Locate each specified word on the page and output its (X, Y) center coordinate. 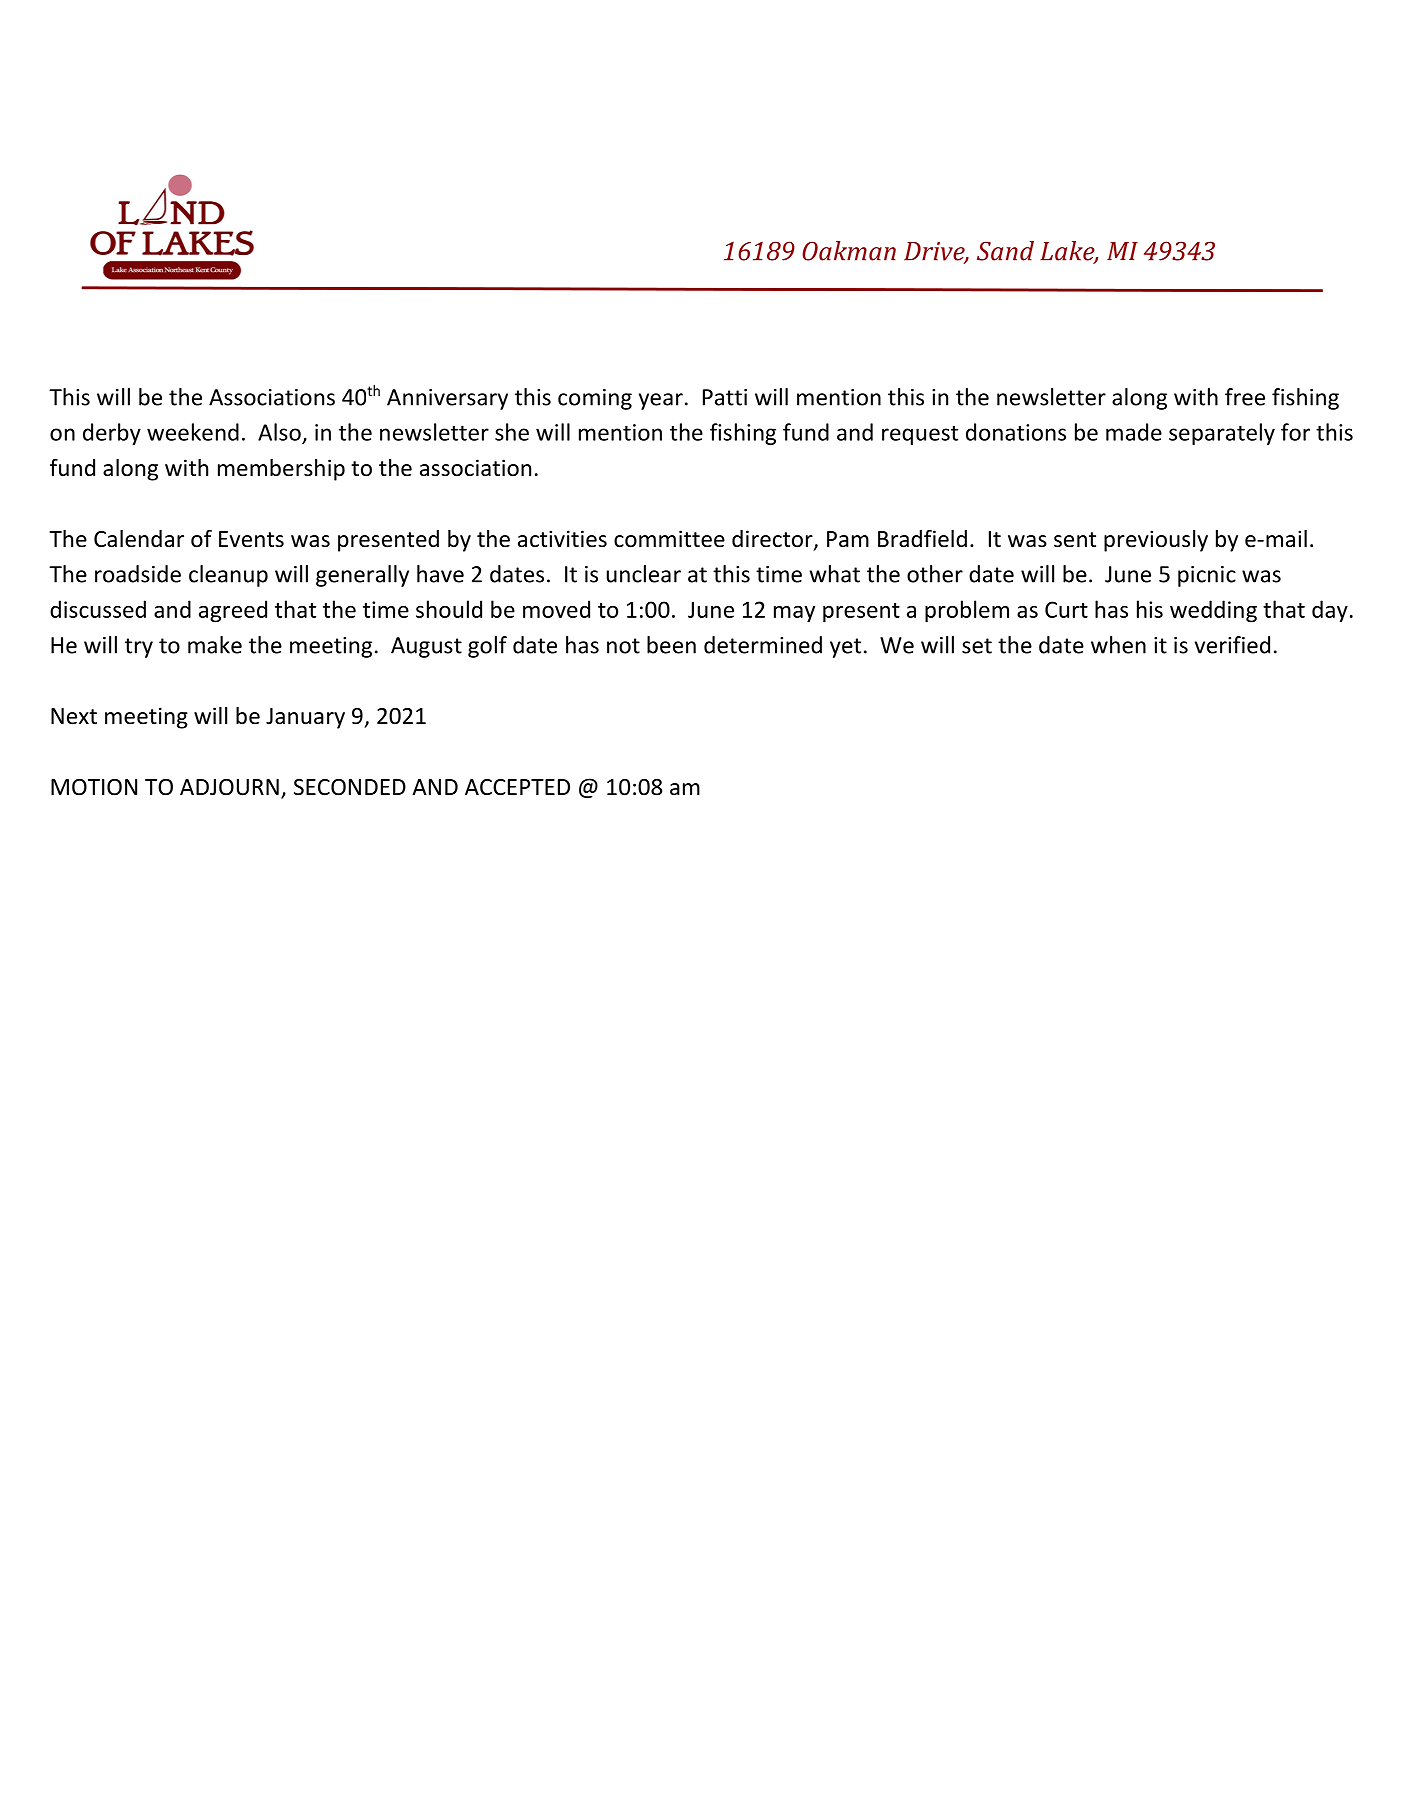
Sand (1005, 251)
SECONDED (350, 787)
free (1245, 397)
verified (1232, 645)
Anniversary (447, 399)
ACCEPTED (517, 787)
